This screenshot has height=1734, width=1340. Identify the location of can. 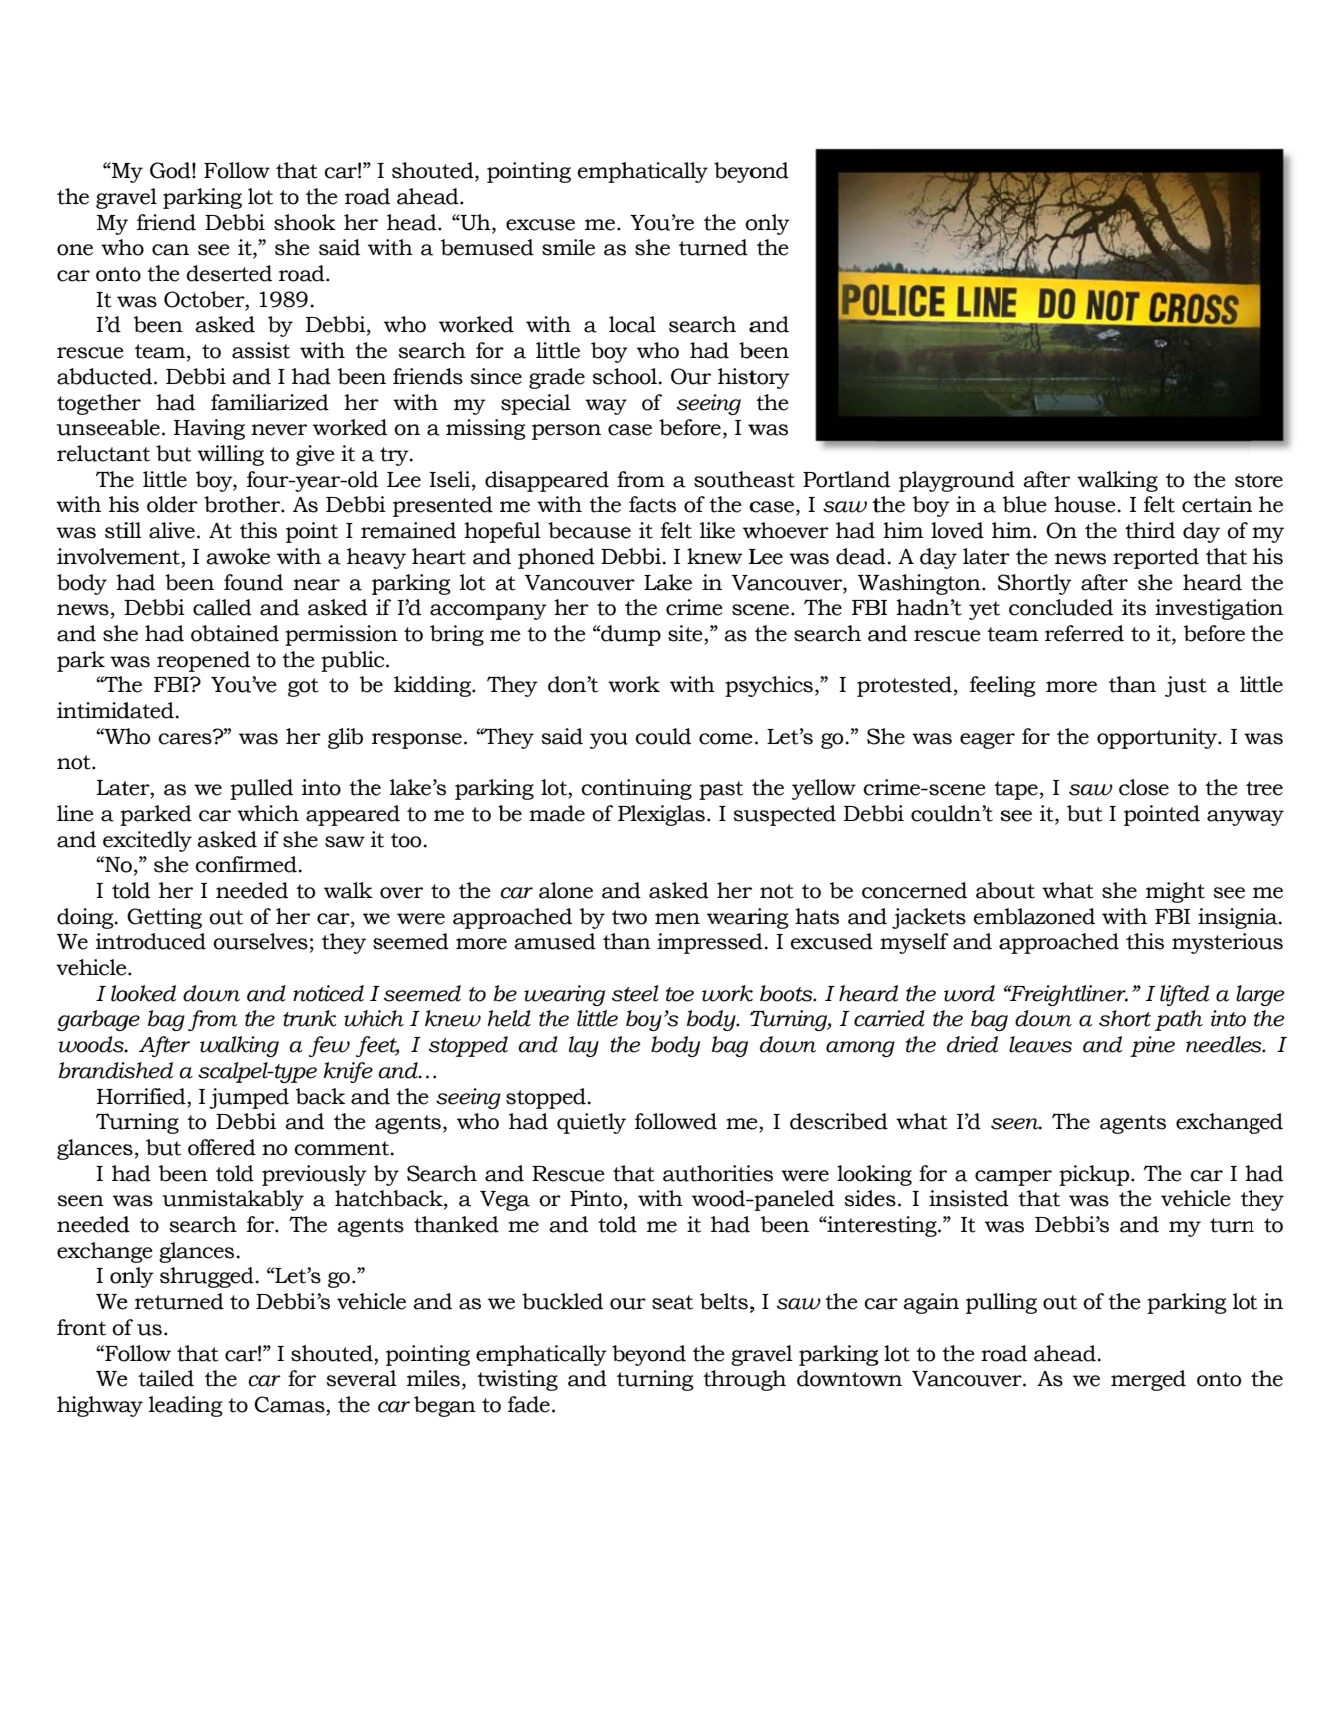
(170, 250).
